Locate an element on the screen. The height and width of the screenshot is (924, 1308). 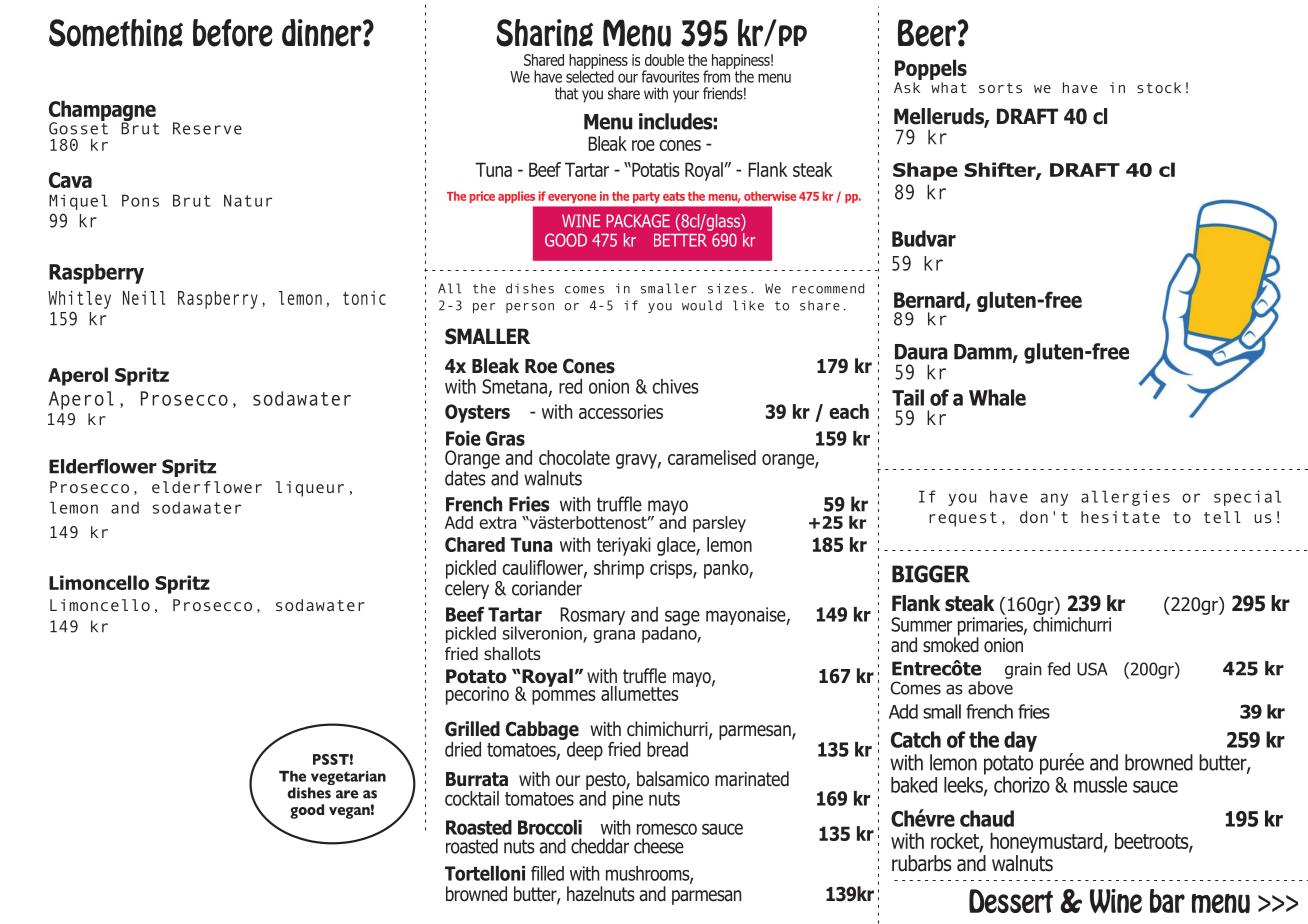
recommend is located at coordinates (828, 288).
